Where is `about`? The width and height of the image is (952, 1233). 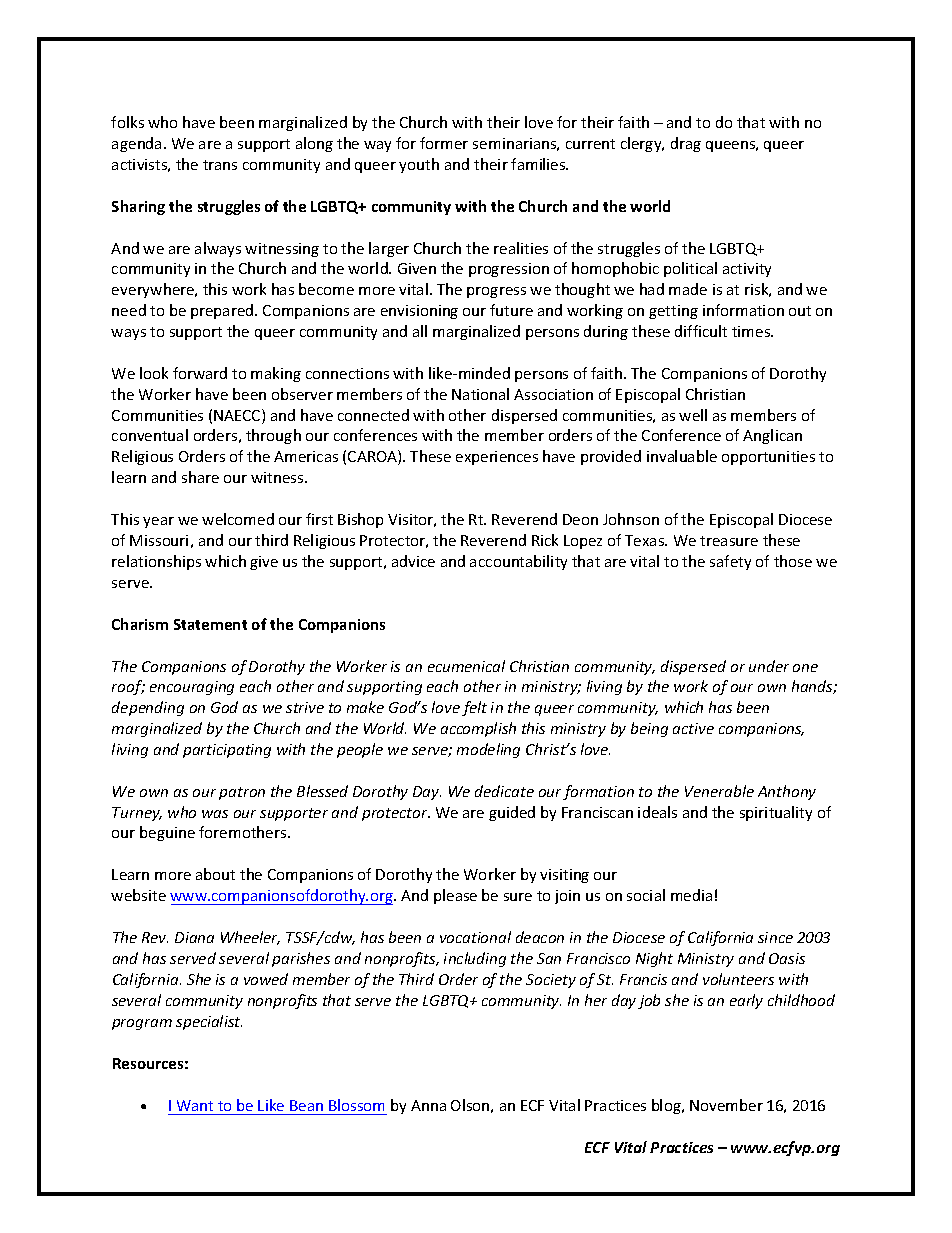
about is located at coordinates (215, 874).
